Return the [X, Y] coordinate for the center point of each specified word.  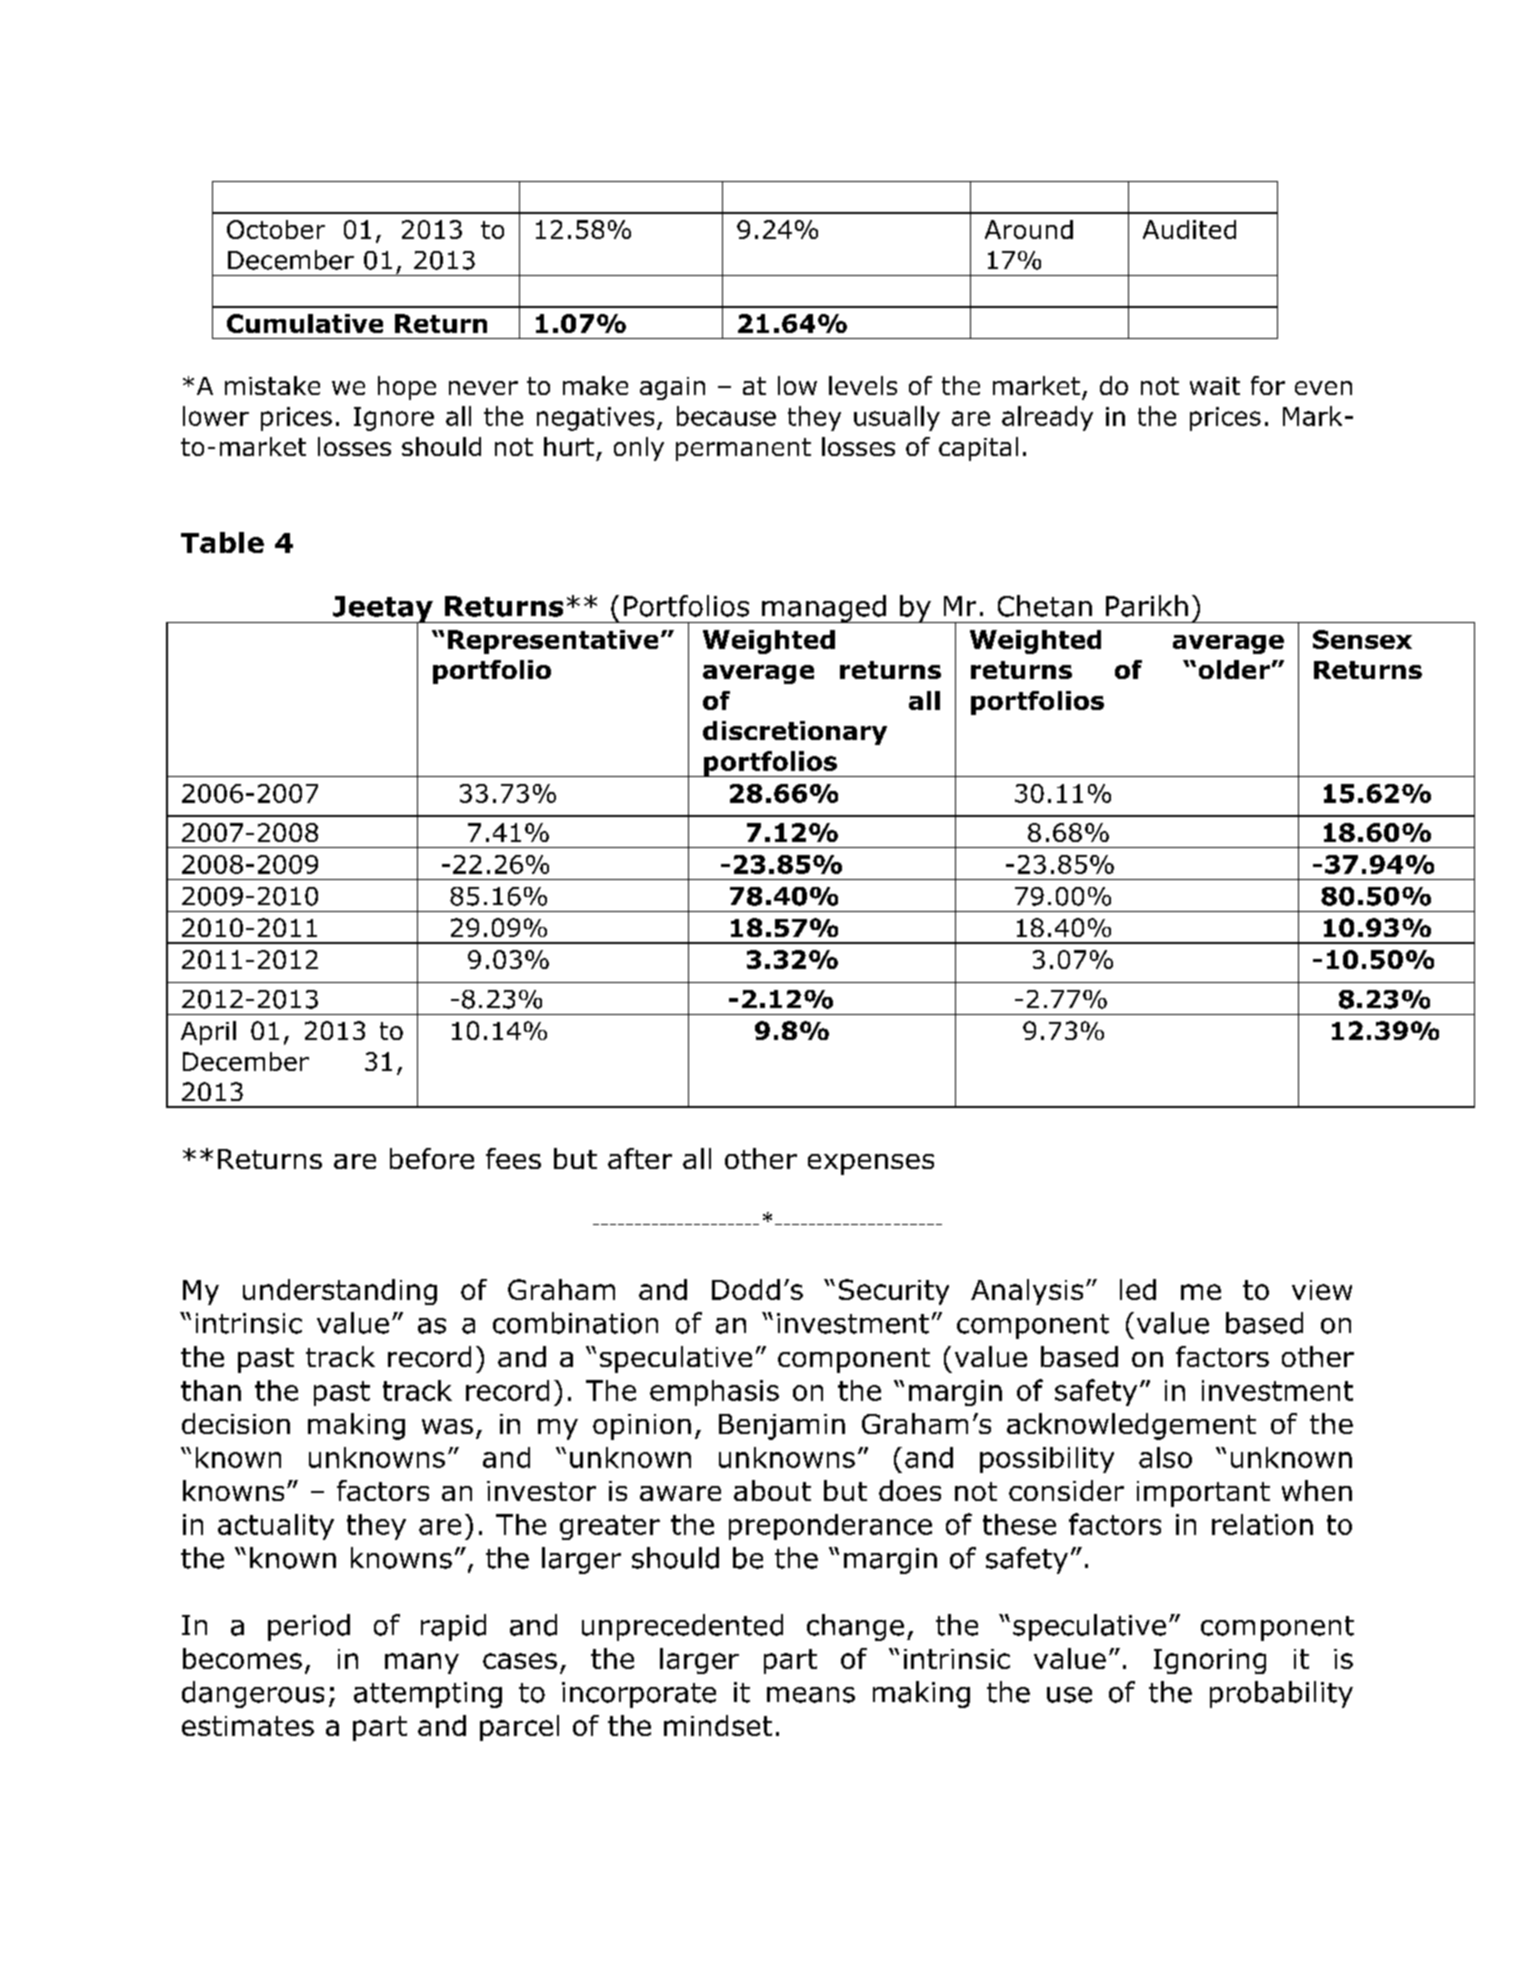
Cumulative [305, 323]
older [1234, 669]
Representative [553, 642]
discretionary [795, 733]
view [1322, 1290]
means [811, 1695]
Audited [1189, 229]
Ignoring [1210, 1661]
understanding [340, 1292]
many [422, 1663]
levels [863, 385]
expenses [871, 1164]
